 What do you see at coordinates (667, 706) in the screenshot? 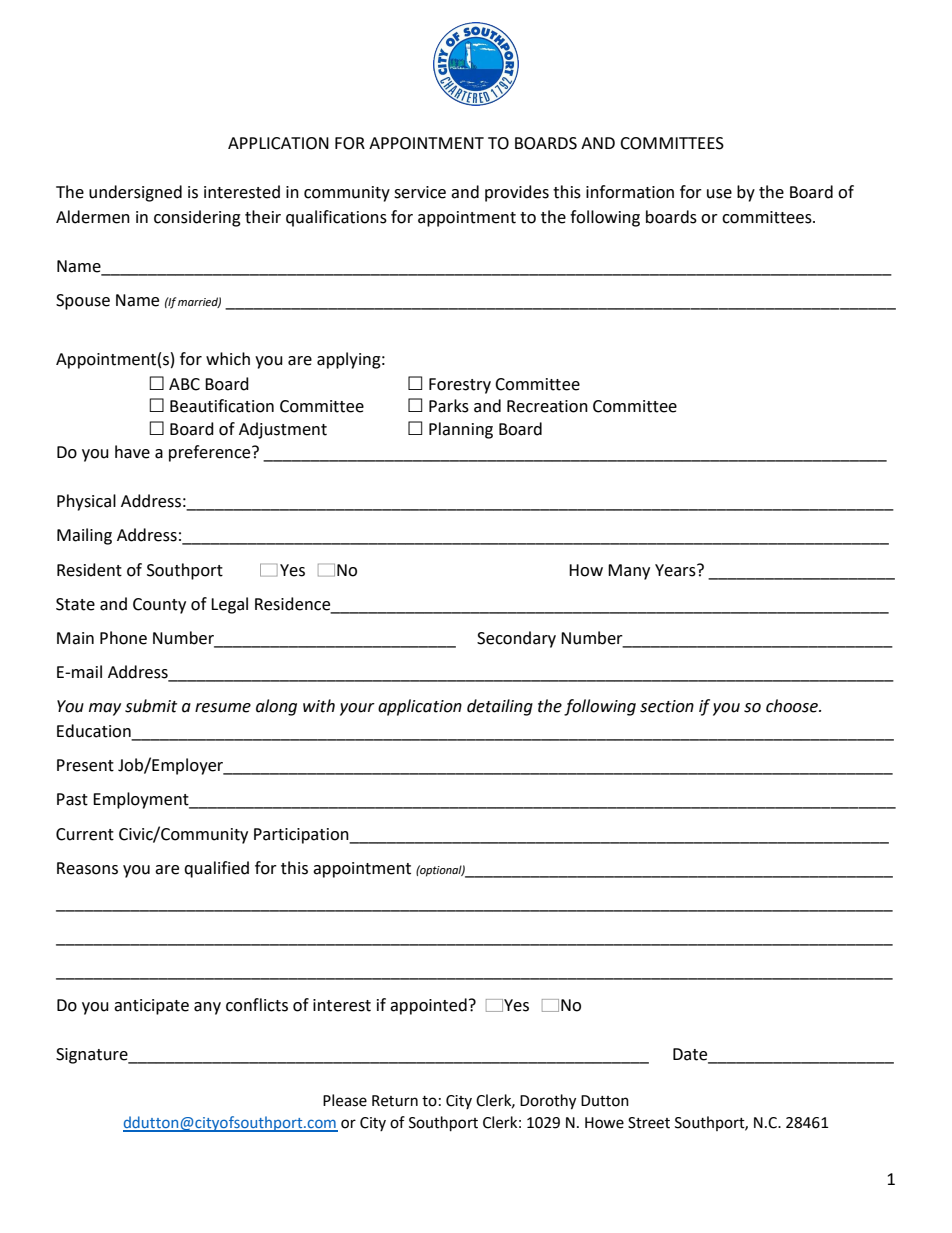
I see `section` at bounding box center [667, 706].
